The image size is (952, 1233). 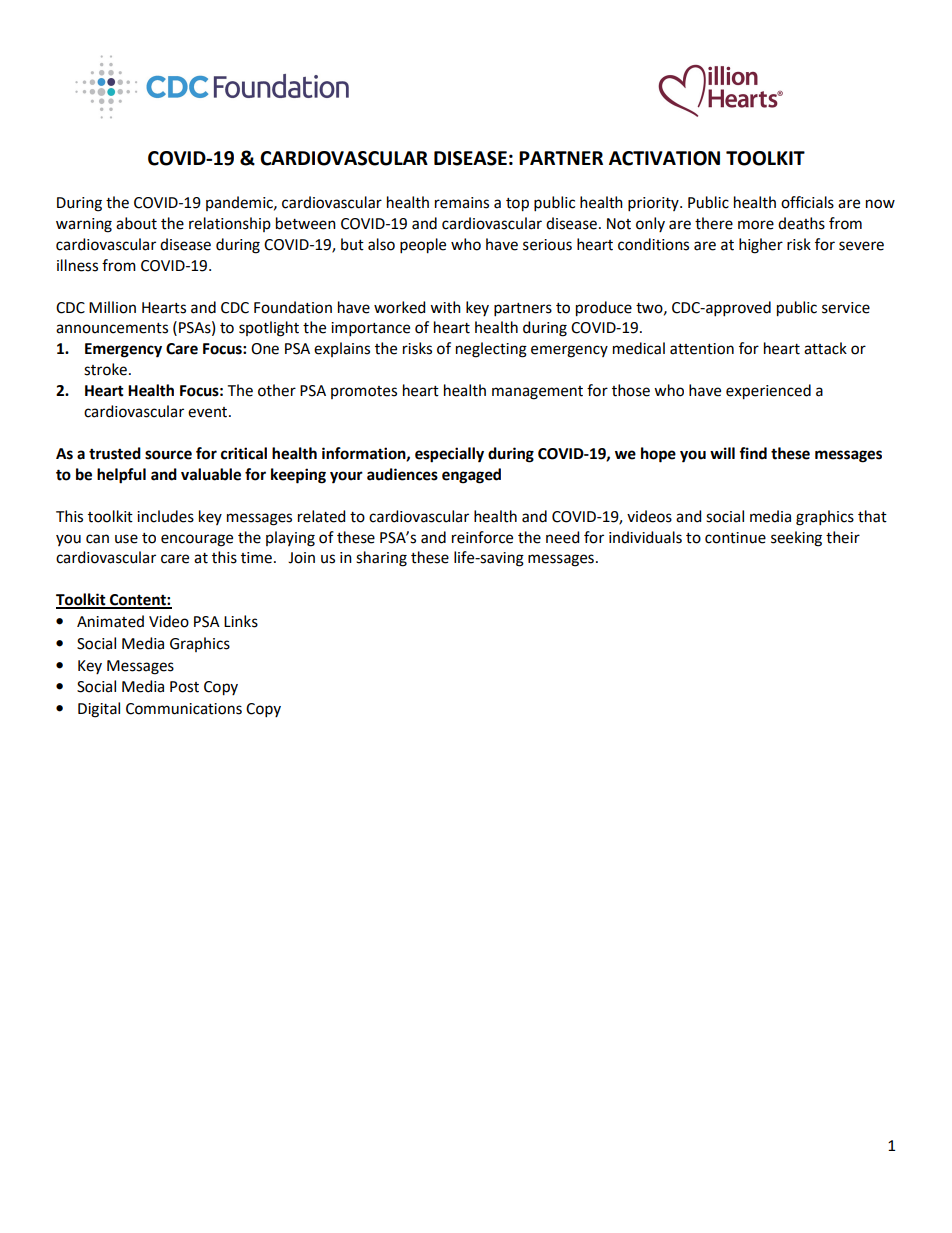 I want to click on includes, so click(x=165, y=516).
